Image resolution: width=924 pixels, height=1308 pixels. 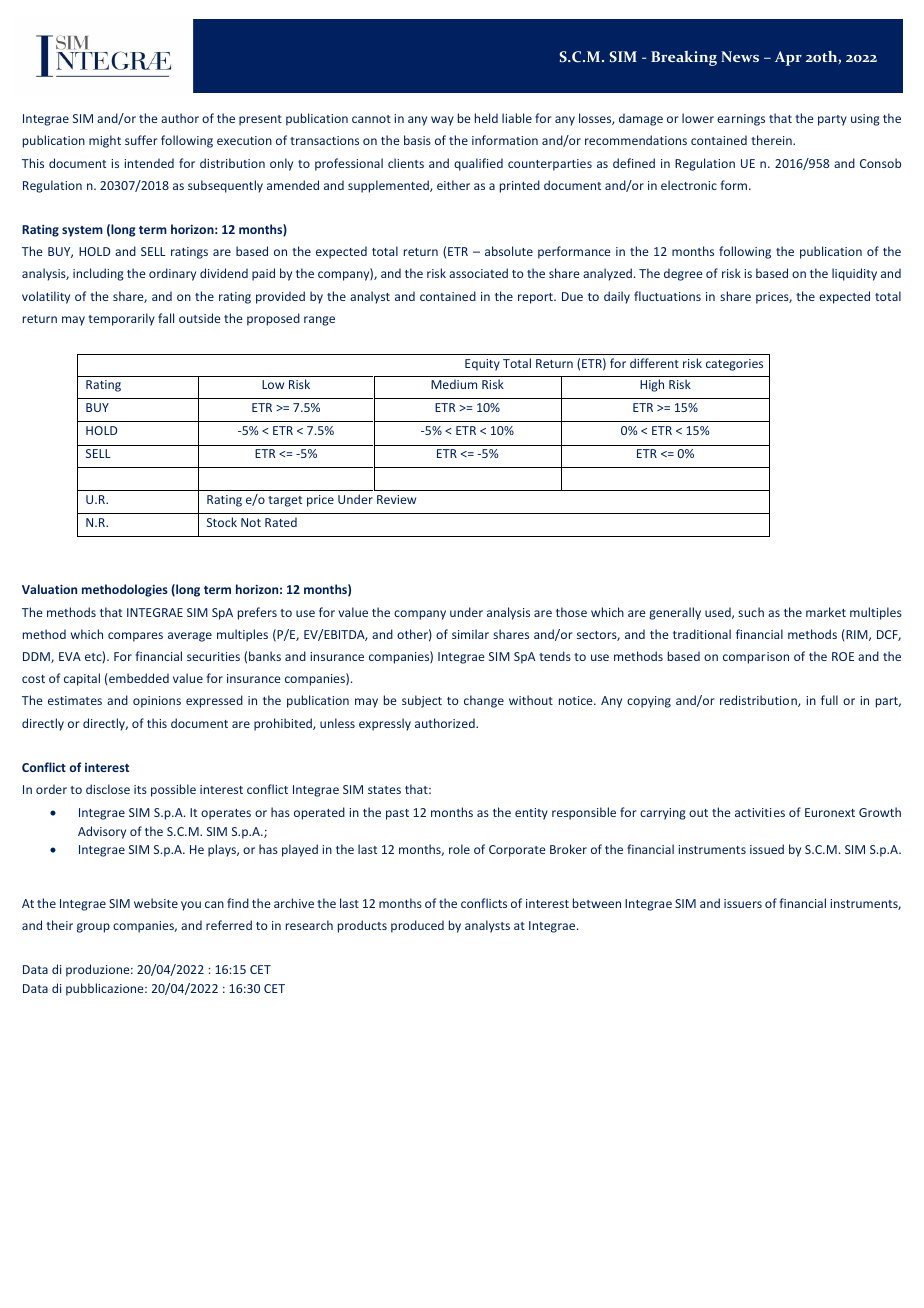 What do you see at coordinates (135, 637) in the image?
I see `compares` at bounding box center [135, 637].
